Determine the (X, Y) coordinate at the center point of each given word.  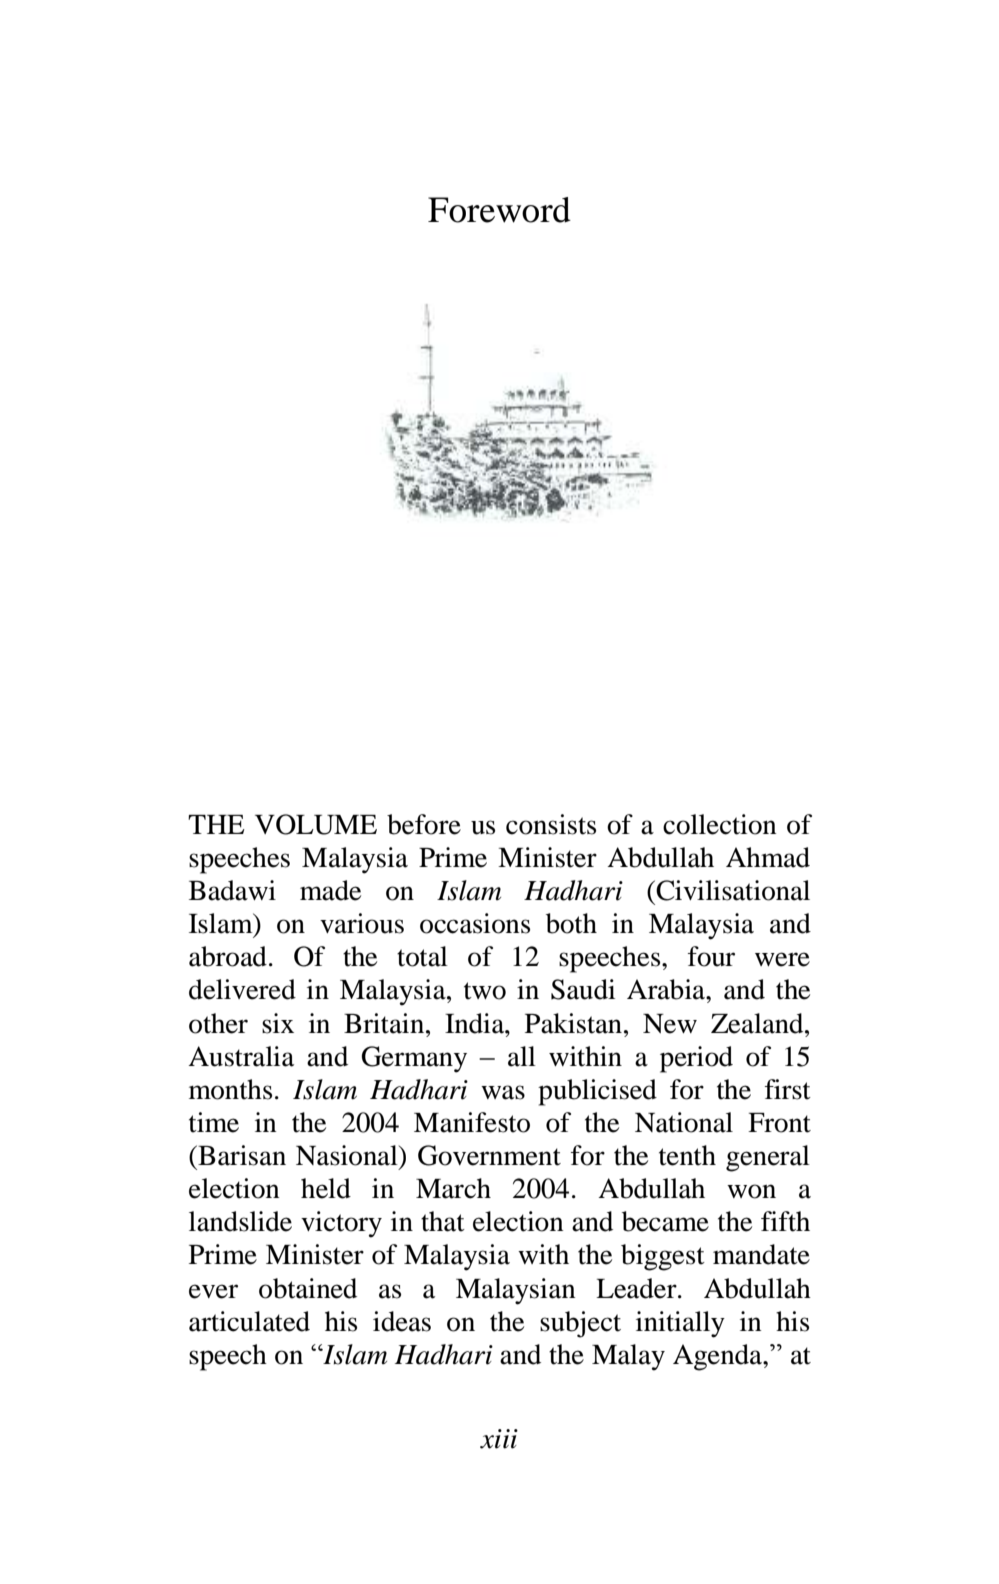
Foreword (499, 210)
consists (551, 824)
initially (680, 1324)
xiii (499, 1439)
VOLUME (316, 824)
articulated (249, 1321)
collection (720, 824)
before (424, 824)
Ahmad (768, 857)
